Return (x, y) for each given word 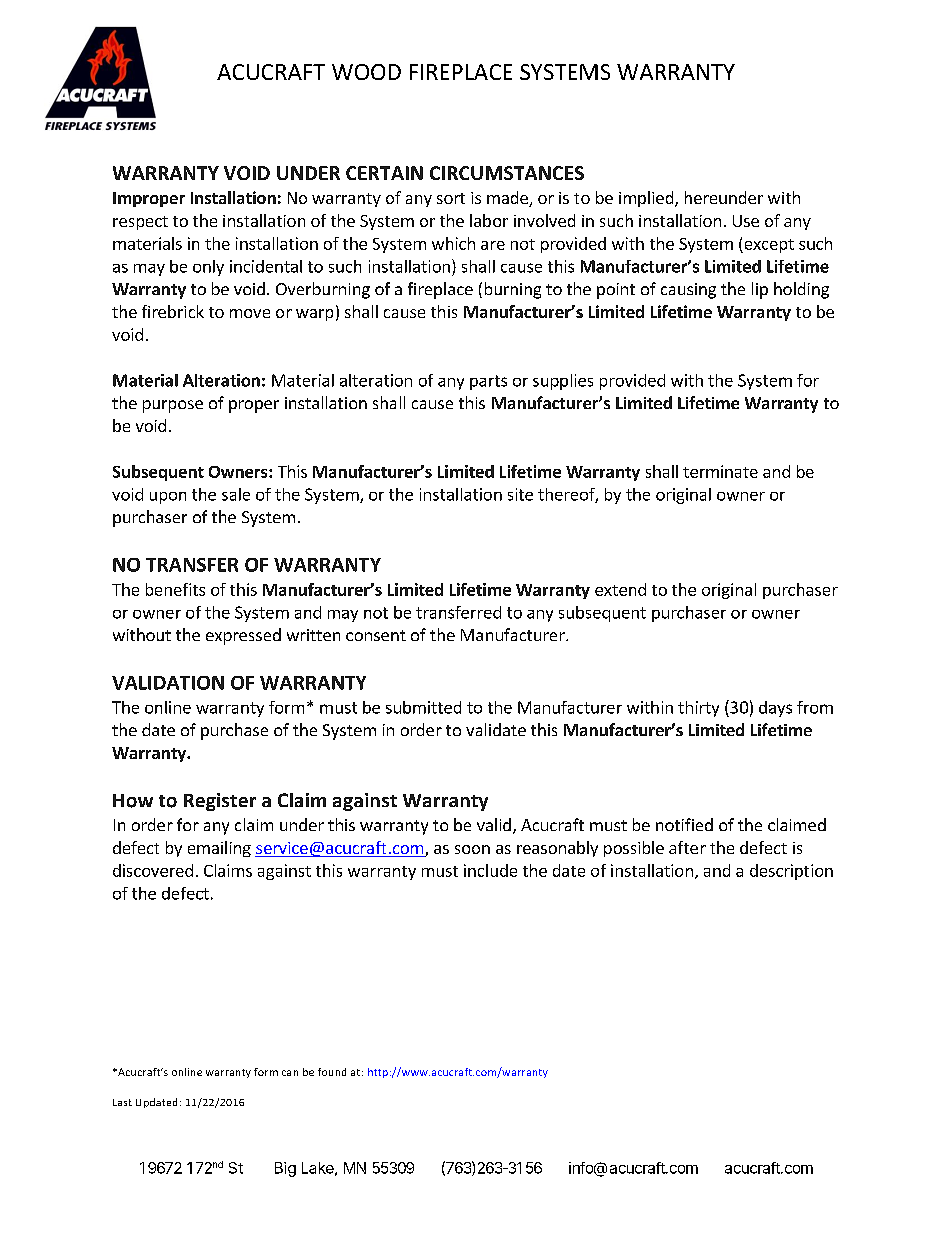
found (332, 1072)
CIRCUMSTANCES (507, 173)
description (791, 872)
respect (140, 223)
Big (285, 1169)
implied (647, 199)
